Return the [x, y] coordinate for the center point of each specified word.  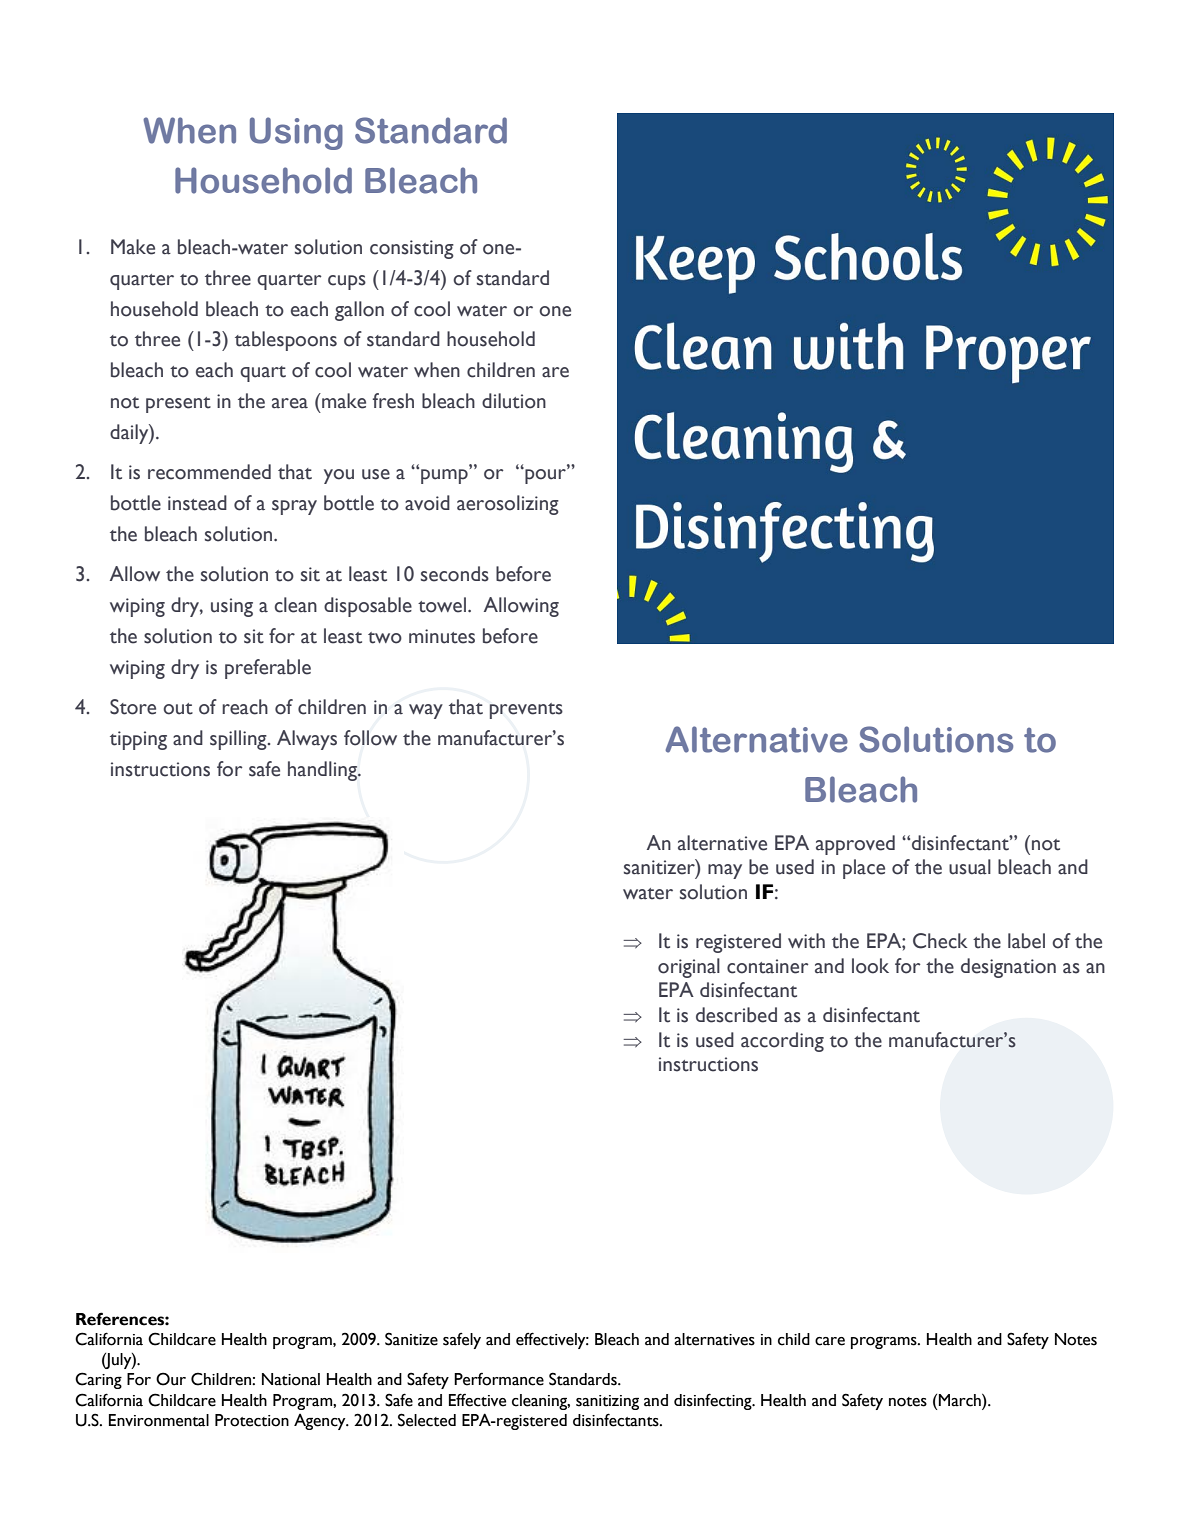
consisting [412, 249]
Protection [252, 1420]
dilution [514, 401]
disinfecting [714, 1401]
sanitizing [607, 1402]
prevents [526, 711]
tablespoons [286, 341]
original [689, 968]
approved [855, 845]
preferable [268, 669]
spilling [239, 740]
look [870, 966]
